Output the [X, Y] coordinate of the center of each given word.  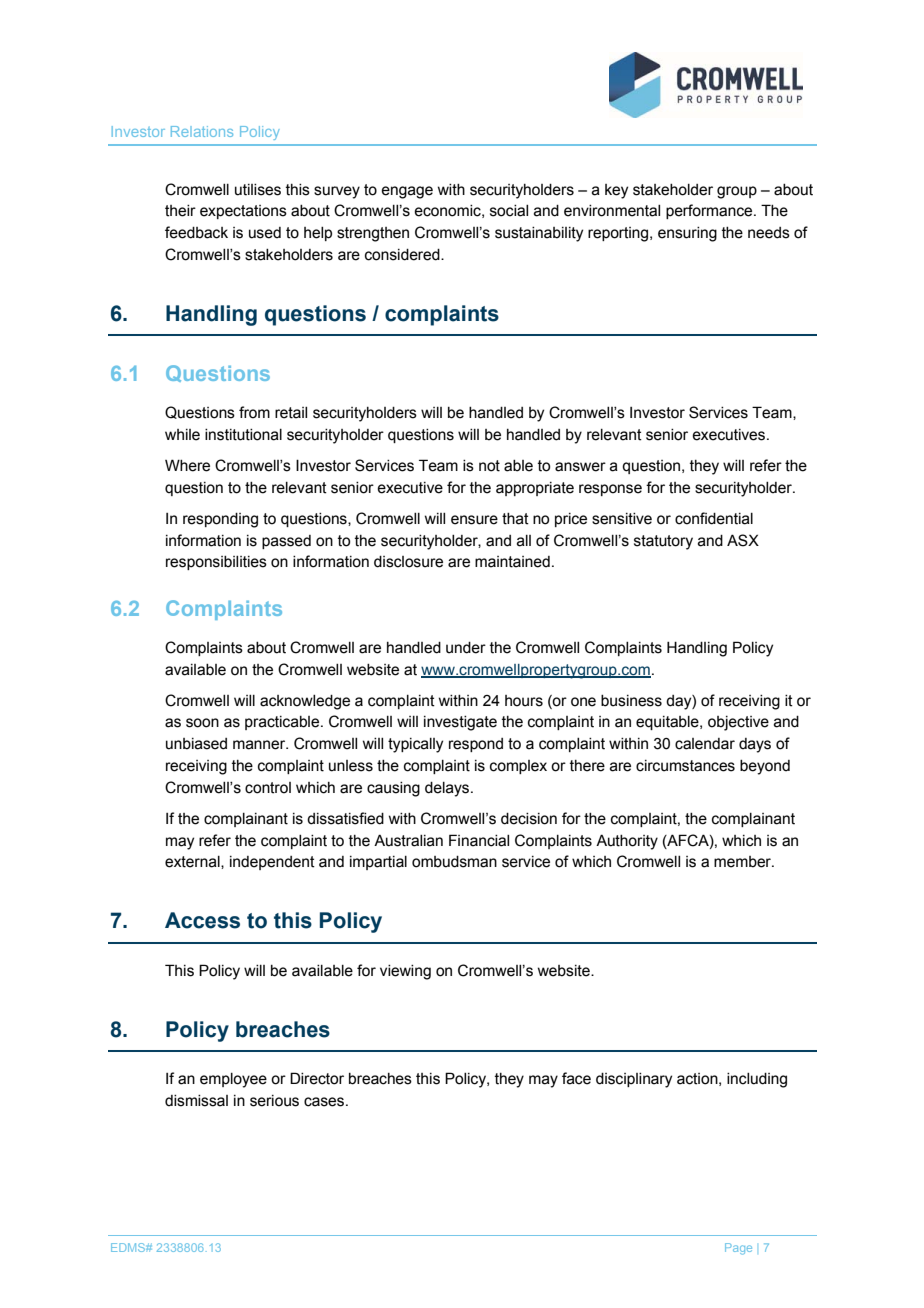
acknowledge [305, 702]
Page [738, 1249]
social [509, 211]
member [743, 862]
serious [274, 1101]
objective [738, 723]
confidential [714, 518]
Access [202, 920]
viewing [405, 972]
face [576, 1078]
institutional [243, 435]
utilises [258, 190]
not [489, 466]
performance [710, 211]
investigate [460, 723]
